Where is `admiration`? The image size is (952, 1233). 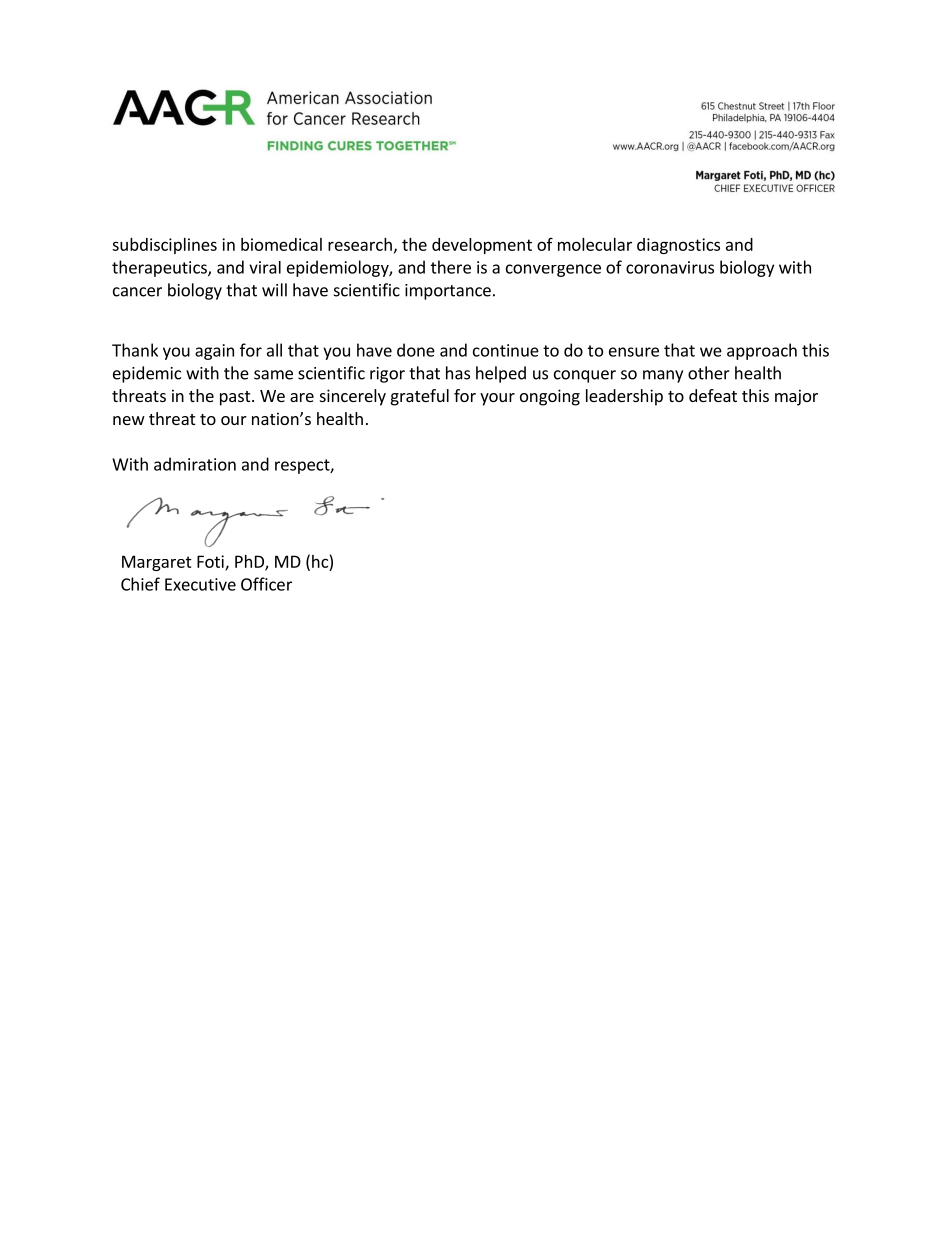
admiration is located at coordinates (195, 464).
